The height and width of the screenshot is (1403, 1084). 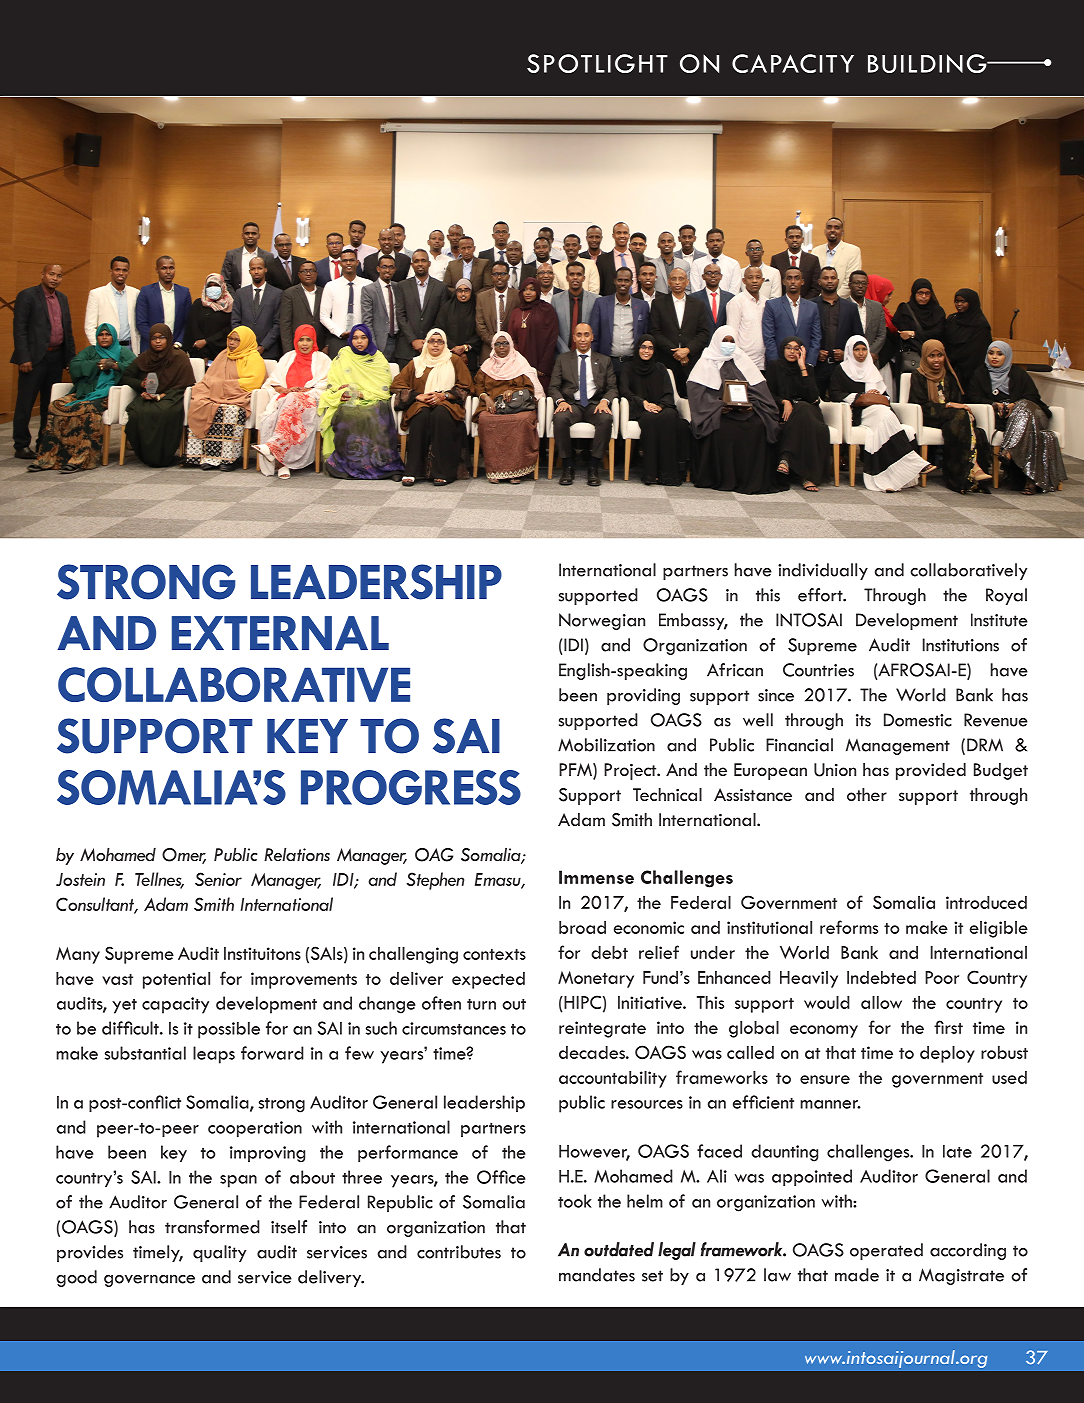 What do you see at coordinates (667, 794) in the screenshot?
I see `Technical` at bounding box center [667, 794].
